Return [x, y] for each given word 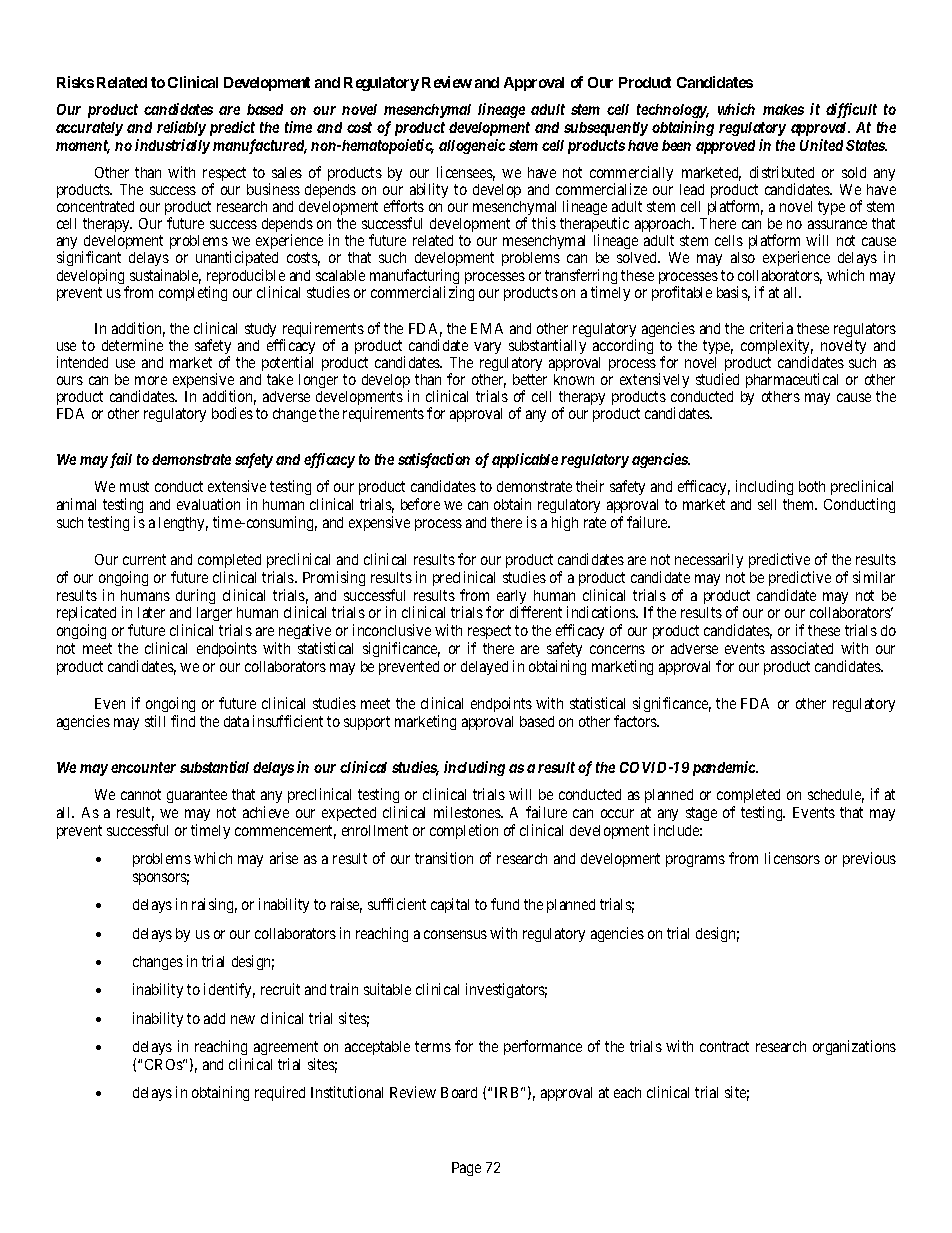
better [530, 379]
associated [802, 648]
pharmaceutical [792, 380]
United [821, 145]
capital [450, 905]
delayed [484, 668]
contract [724, 1046]
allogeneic [472, 146]
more [151, 380]
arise [284, 858]
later [151, 612]
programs [695, 861]
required [280, 1093]
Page [466, 1169]
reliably [181, 128]
